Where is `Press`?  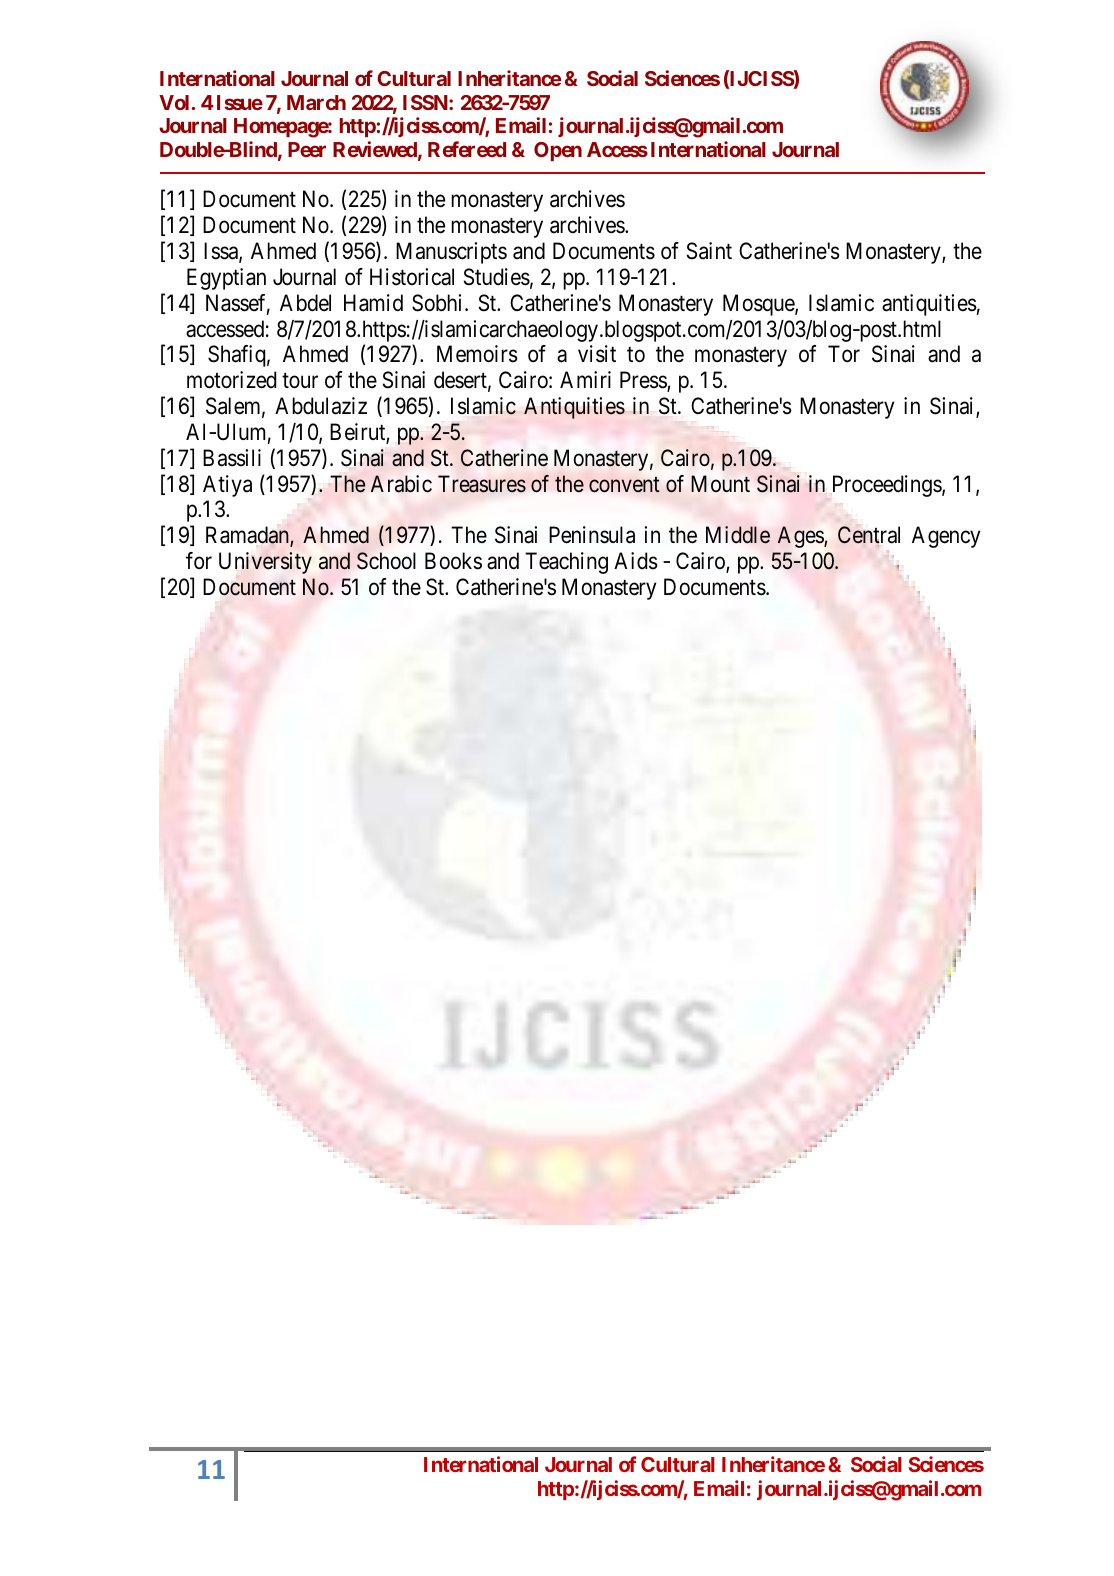
Press is located at coordinates (644, 381).
